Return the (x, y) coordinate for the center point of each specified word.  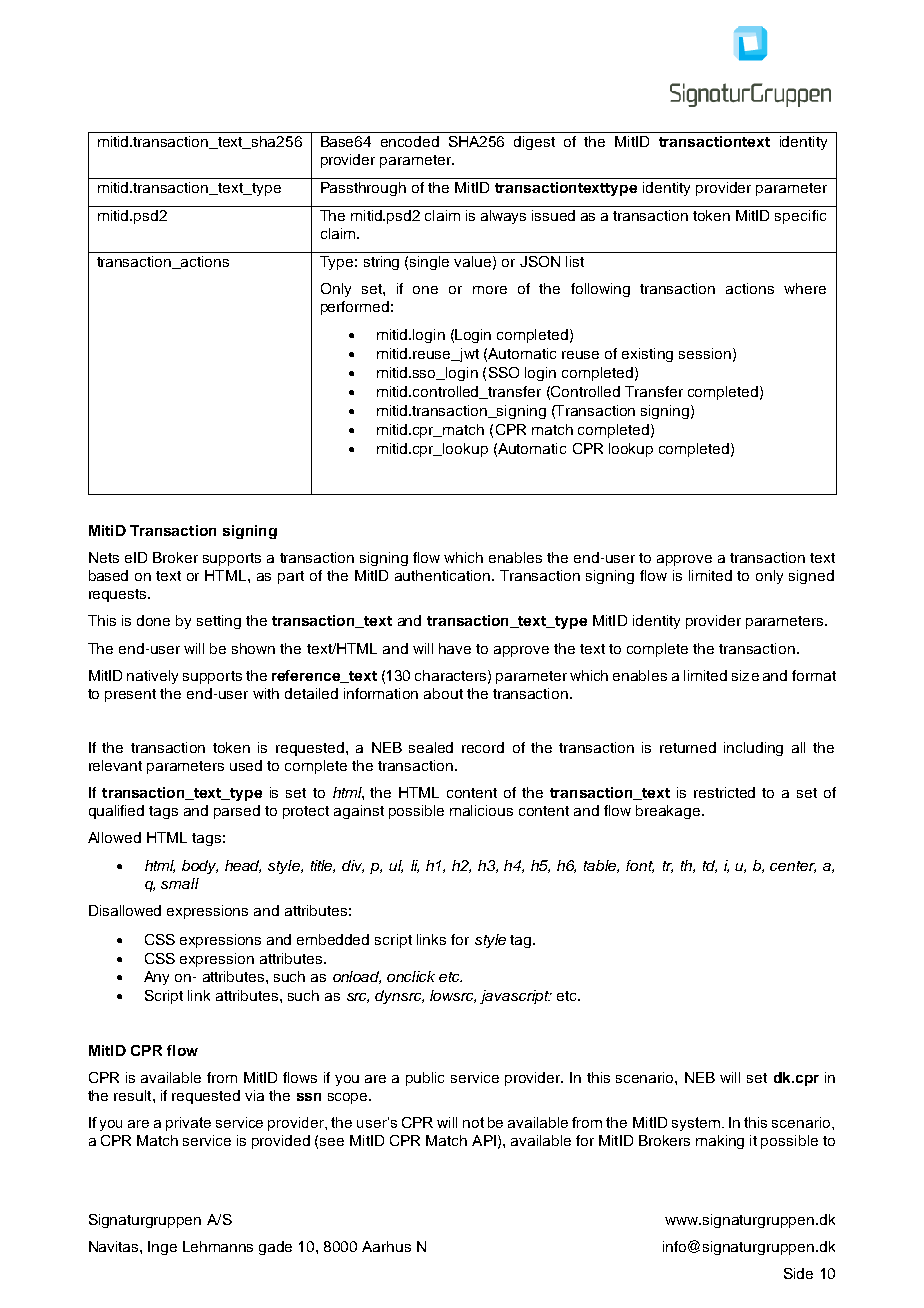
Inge (162, 1248)
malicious (481, 810)
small (180, 883)
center (793, 867)
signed (811, 577)
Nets (104, 557)
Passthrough (363, 189)
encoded (410, 141)
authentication (444, 575)
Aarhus (386, 1246)
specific (800, 217)
